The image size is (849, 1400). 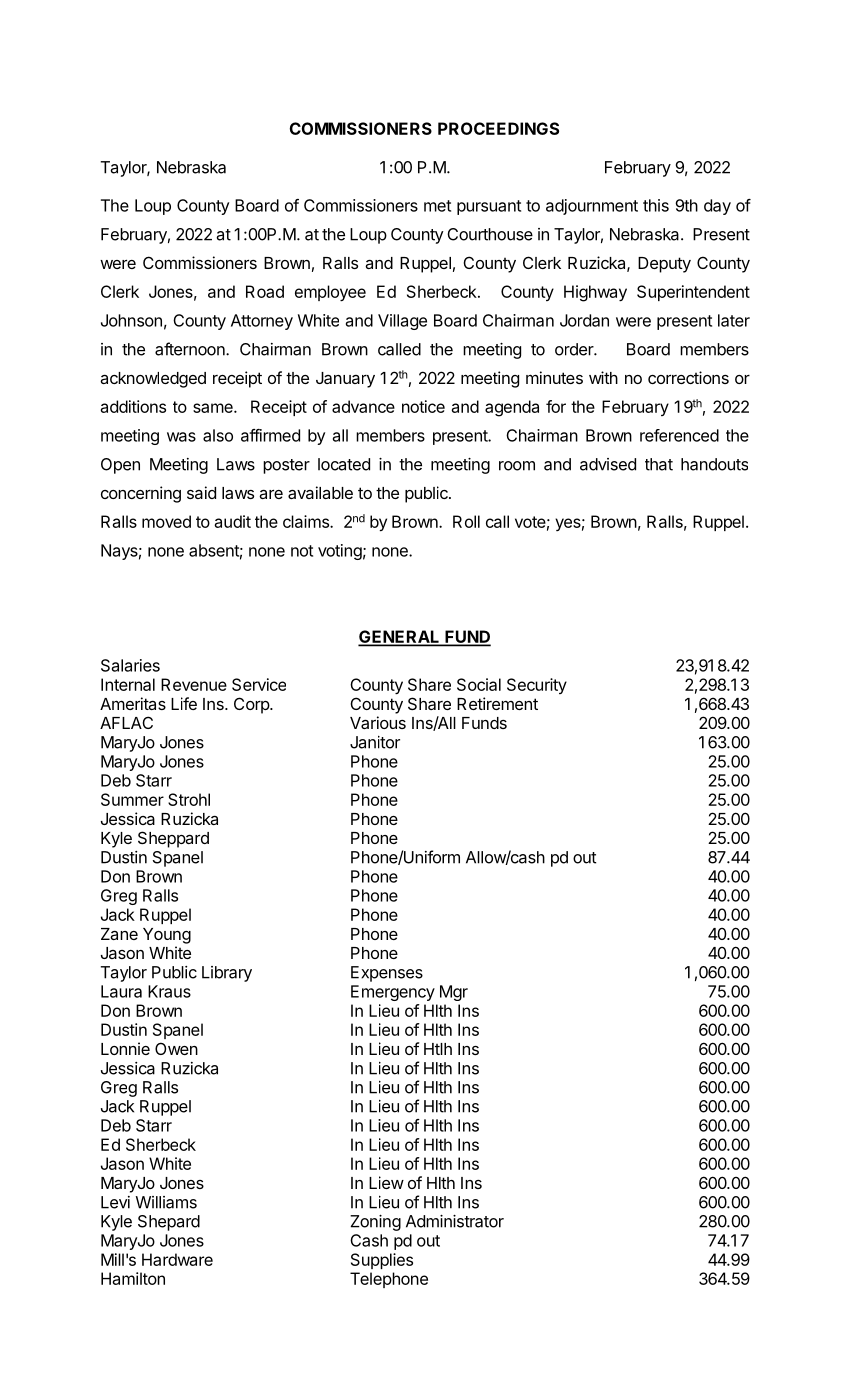 I want to click on met, so click(x=437, y=206).
